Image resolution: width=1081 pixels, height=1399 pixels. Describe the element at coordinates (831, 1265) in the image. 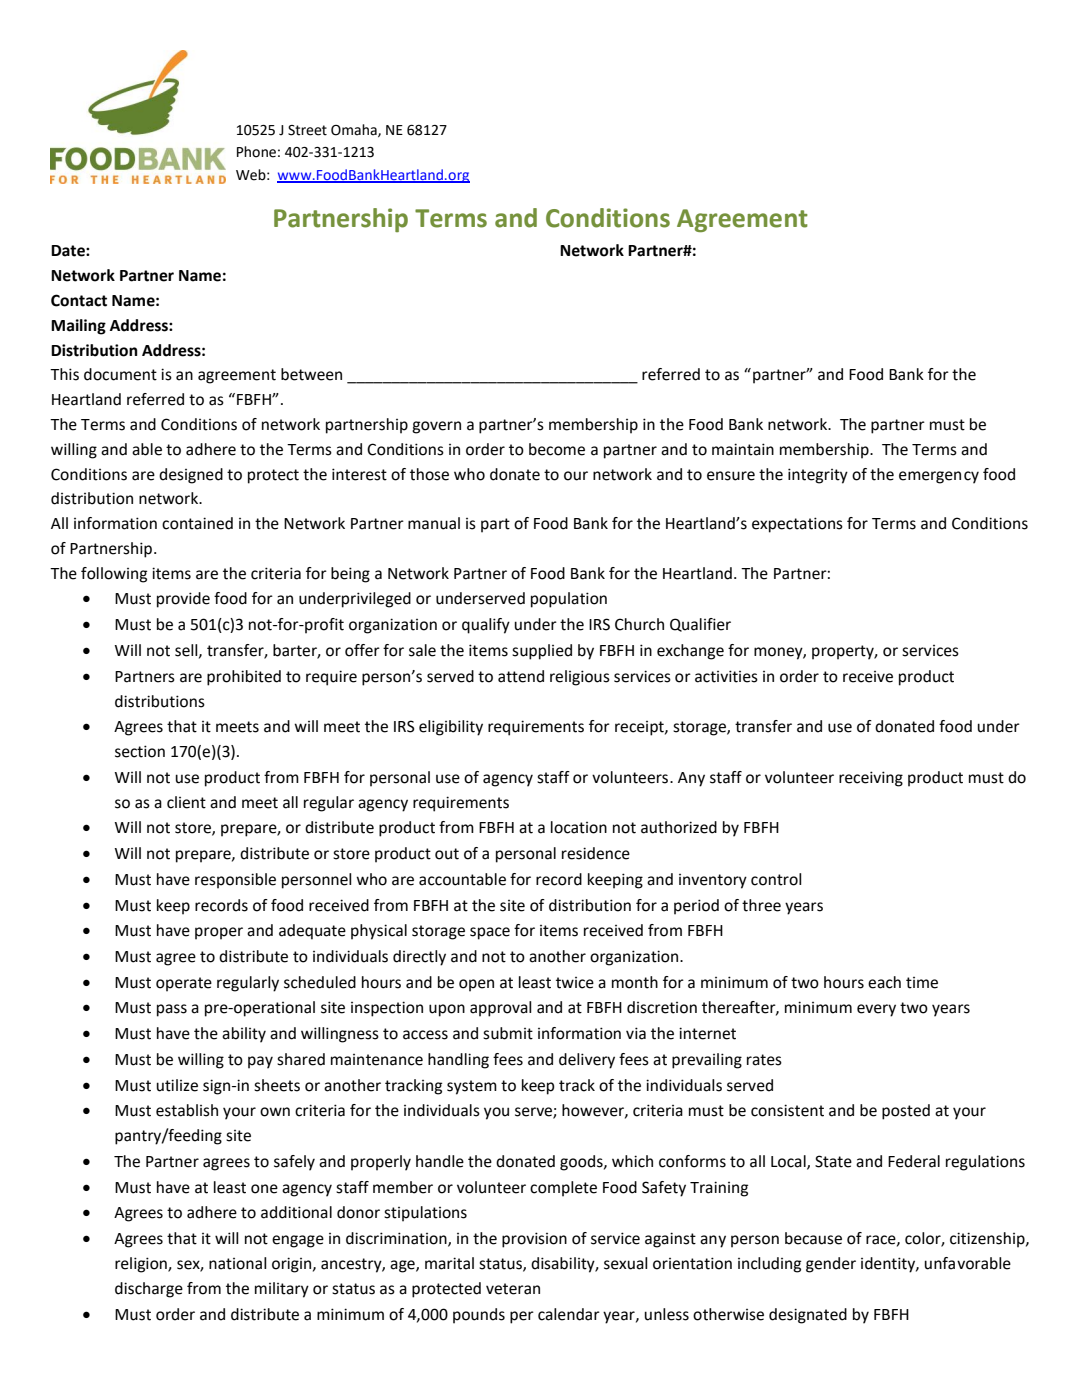

I see `gender` at that location.
